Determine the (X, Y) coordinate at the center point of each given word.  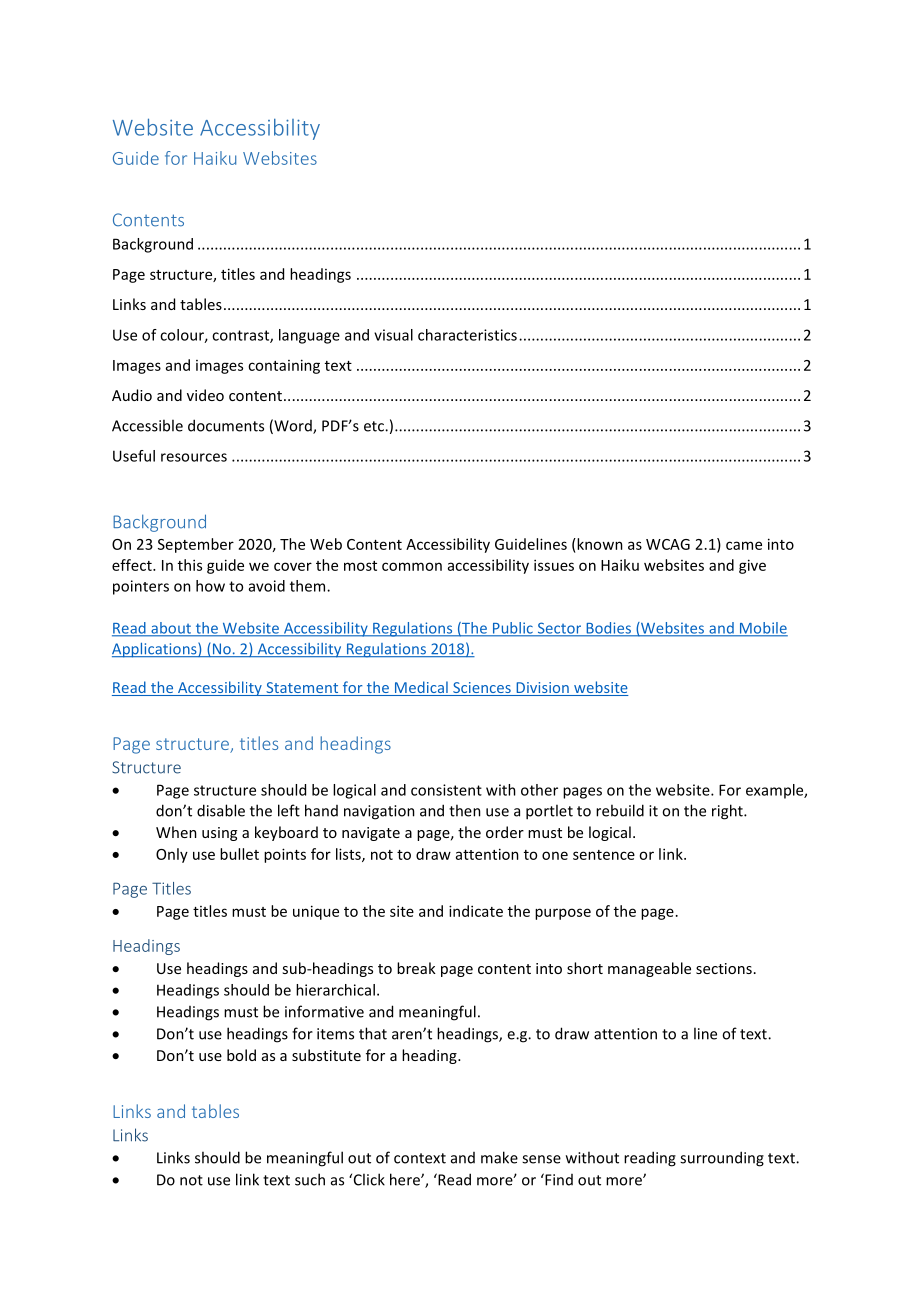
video (205, 395)
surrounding (722, 1159)
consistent (446, 790)
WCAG (668, 544)
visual (393, 335)
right (728, 812)
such (310, 1179)
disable (221, 810)
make (499, 1157)
